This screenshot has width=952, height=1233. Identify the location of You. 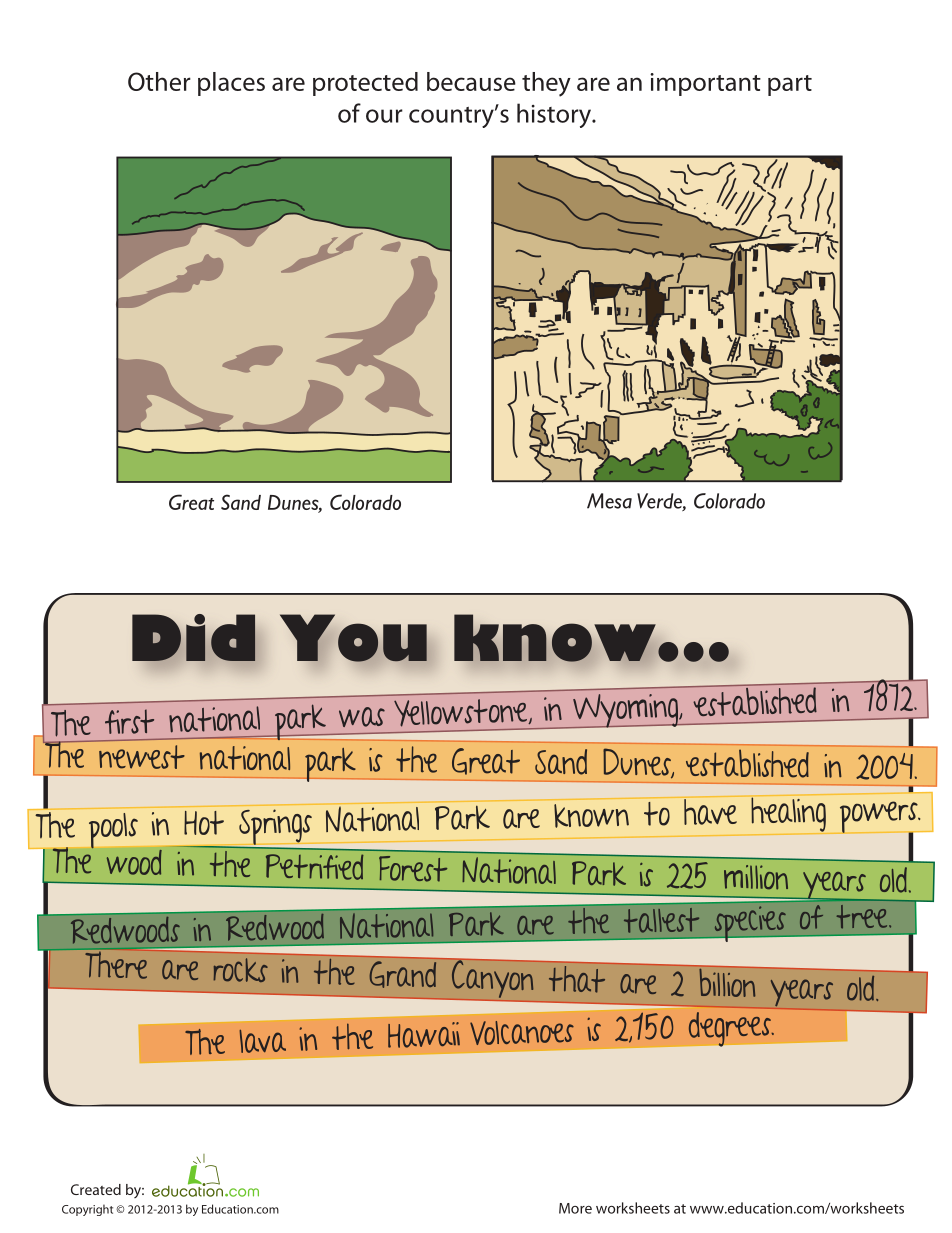
(353, 638).
